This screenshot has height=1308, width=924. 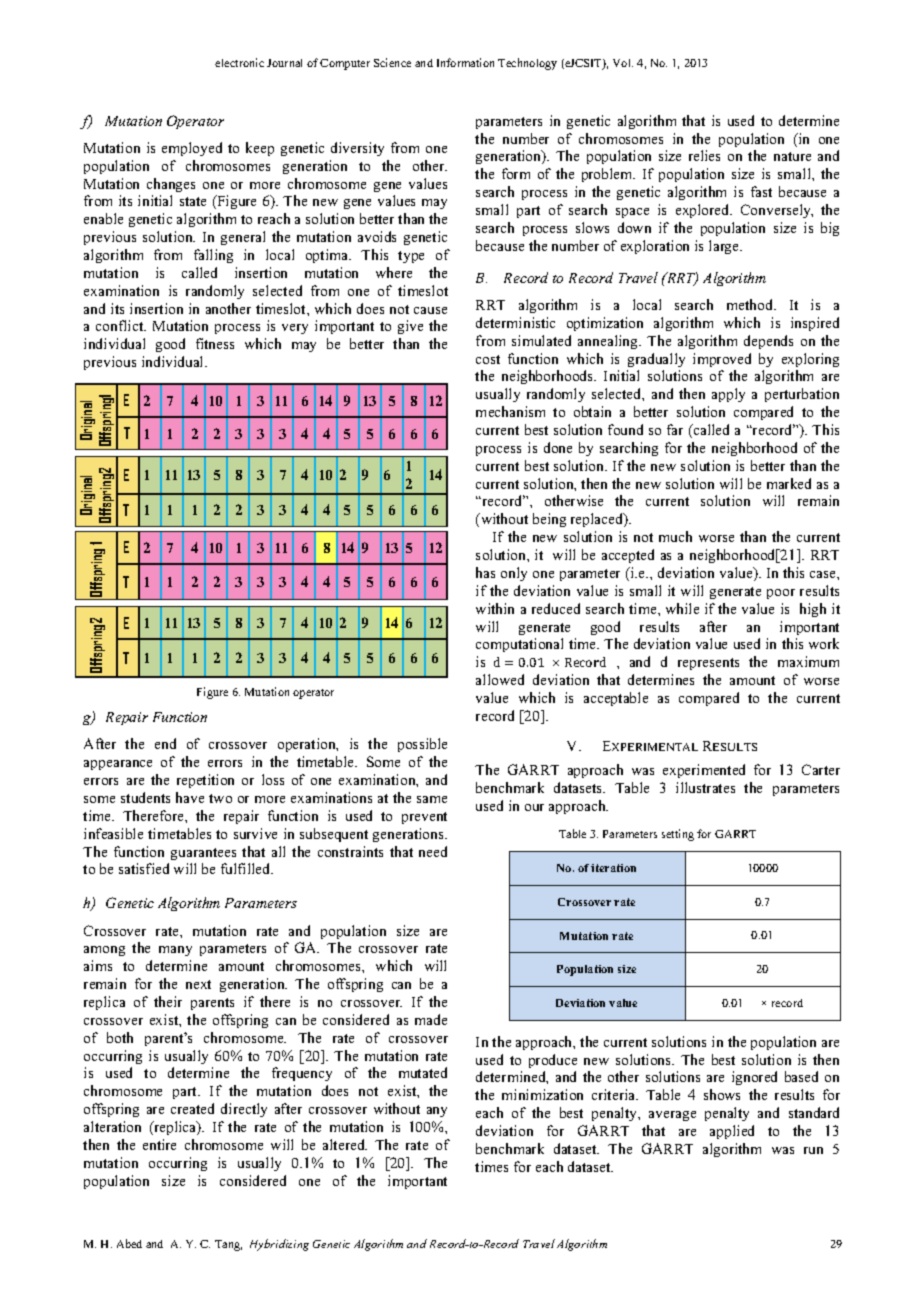 What do you see at coordinates (500, 679) in the screenshot?
I see `allowed` at bounding box center [500, 679].
